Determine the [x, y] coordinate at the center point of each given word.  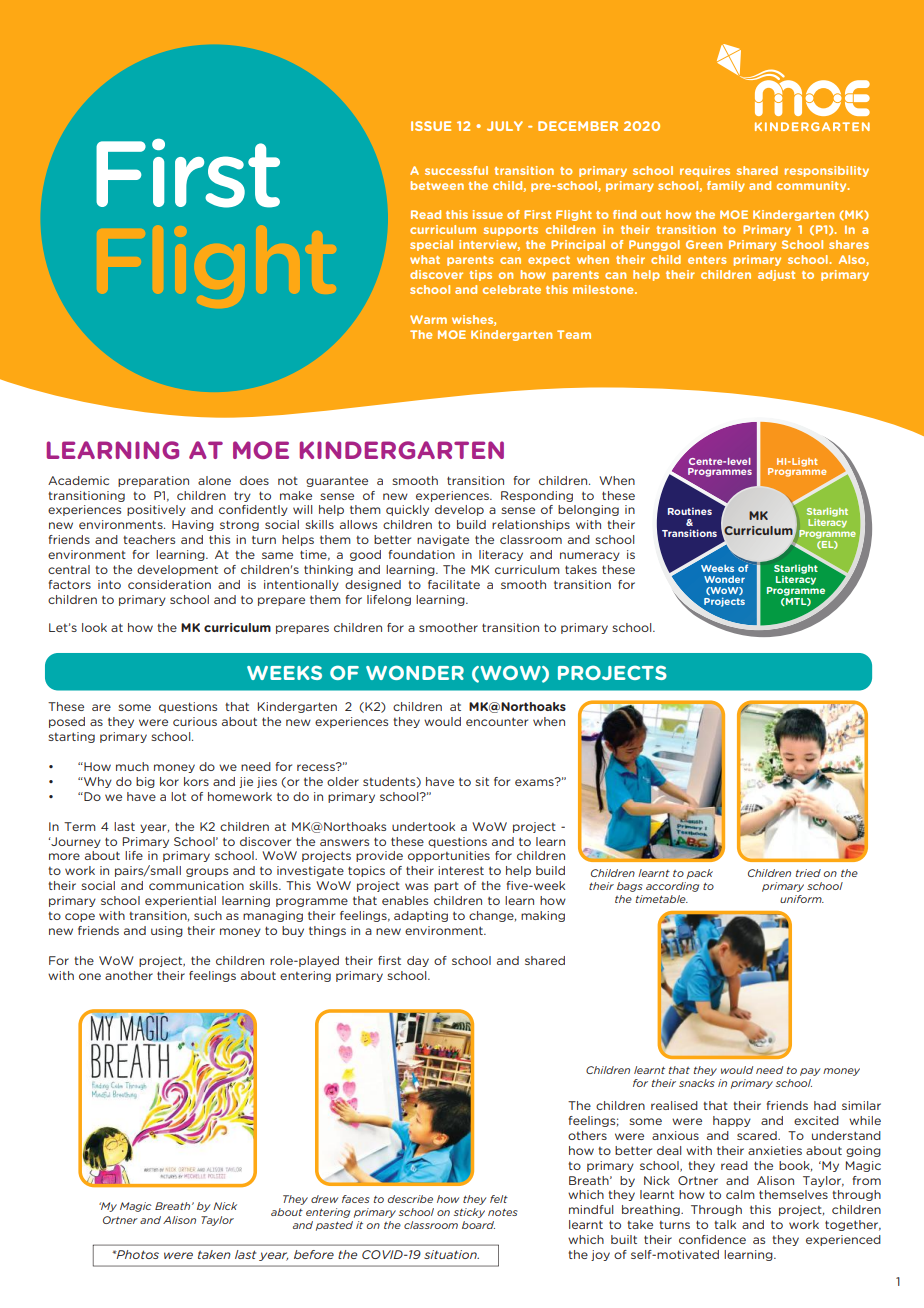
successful [456, 170]
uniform [802, 899]
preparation [153, 481]
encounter [497, 722]
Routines [690, 511]
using [167, 931]
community [813, 186]
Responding [537, 496]
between [437, 185]
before [314, 1254]
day [418, 961]
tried [808, 873]
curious [195, 721]
